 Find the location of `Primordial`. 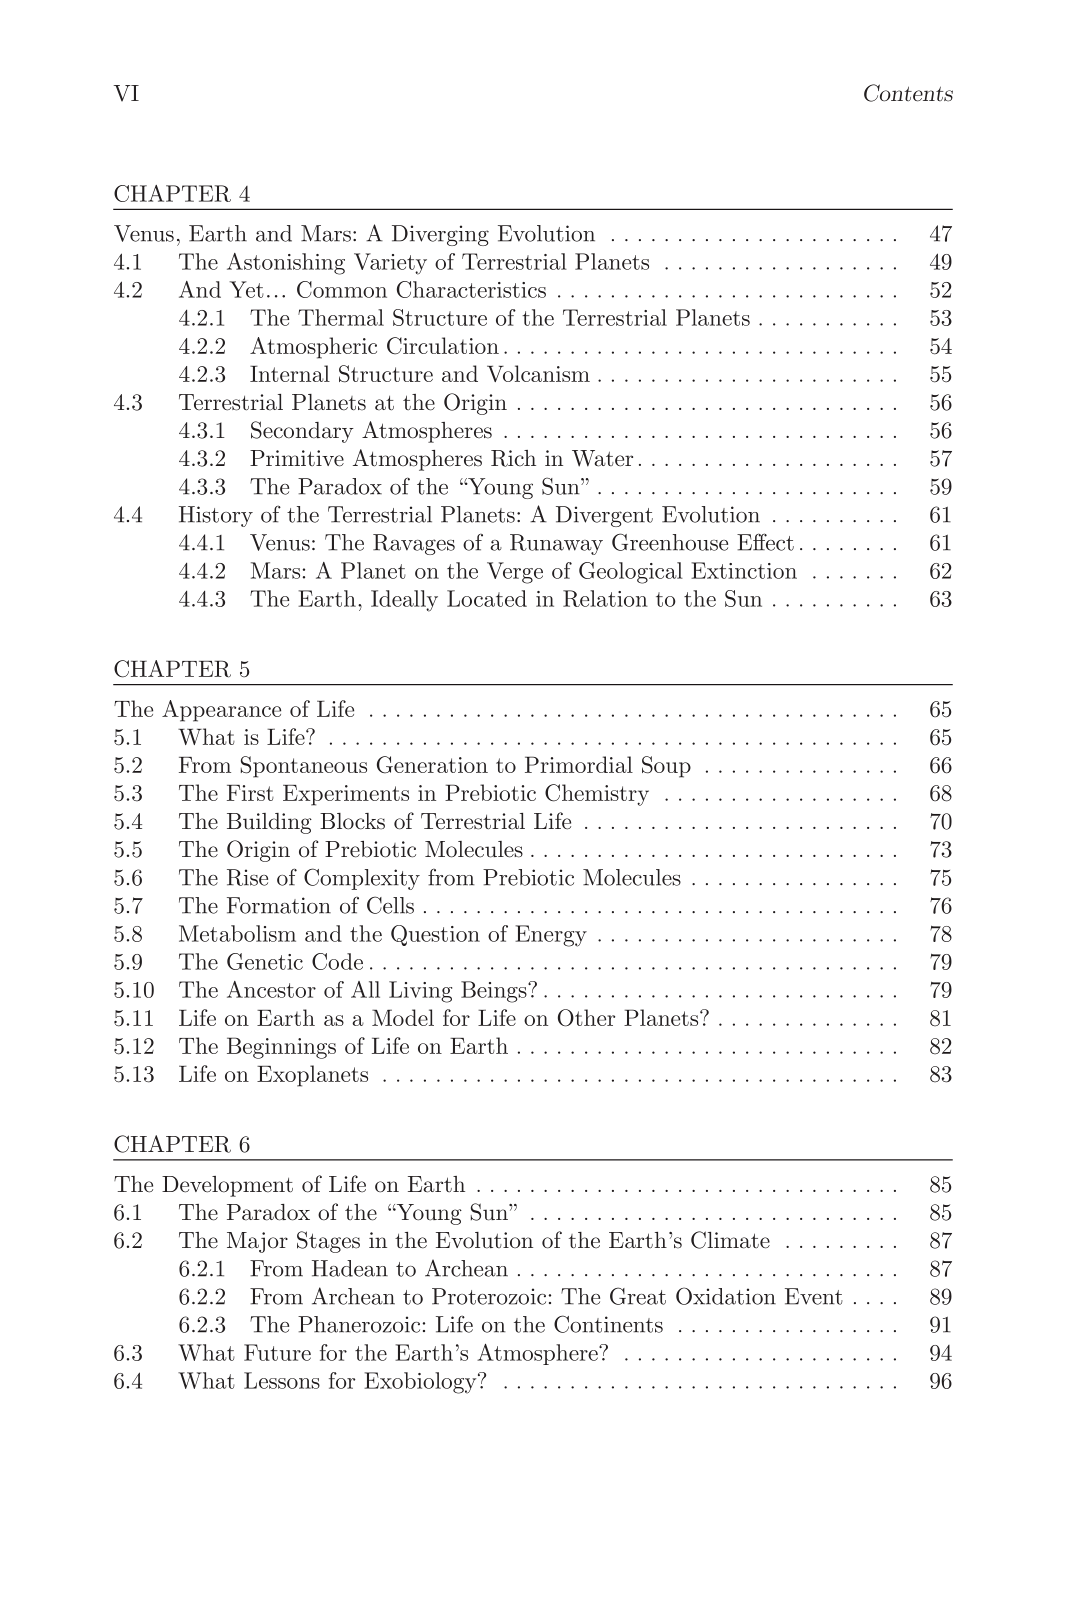

Primordial is located at coordinates (579, 764).
